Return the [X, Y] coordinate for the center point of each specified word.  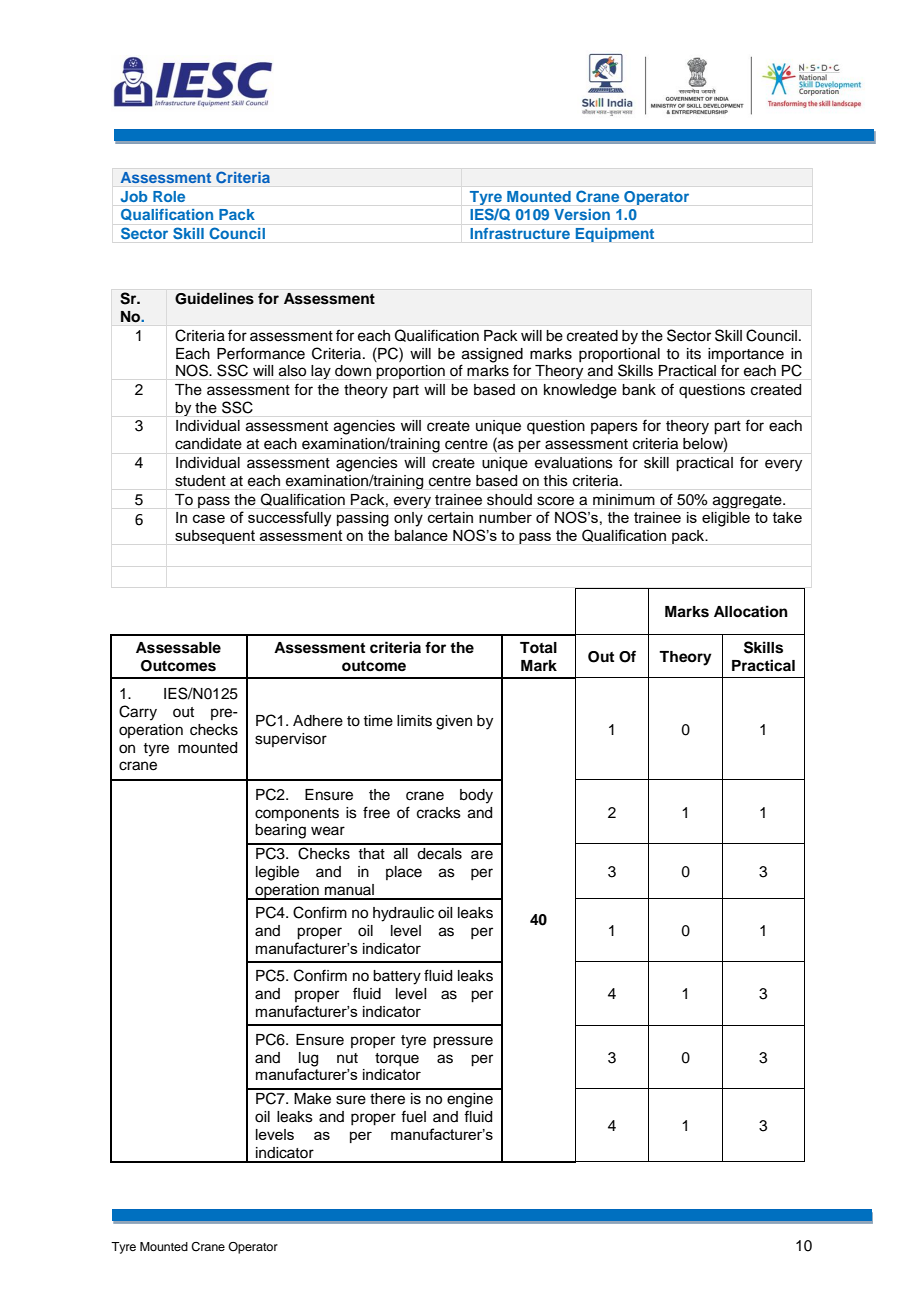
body [476, 796]
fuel [413, 1116]
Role [169, 196]
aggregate [748, 501]
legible [277, 873]
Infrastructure [520, 233]
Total [538, 648]
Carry [138, 713]
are [482, 855]
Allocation [751, 611]
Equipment [615, 235]
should [509, 499]
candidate [208, 444]
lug [307, 1060]
